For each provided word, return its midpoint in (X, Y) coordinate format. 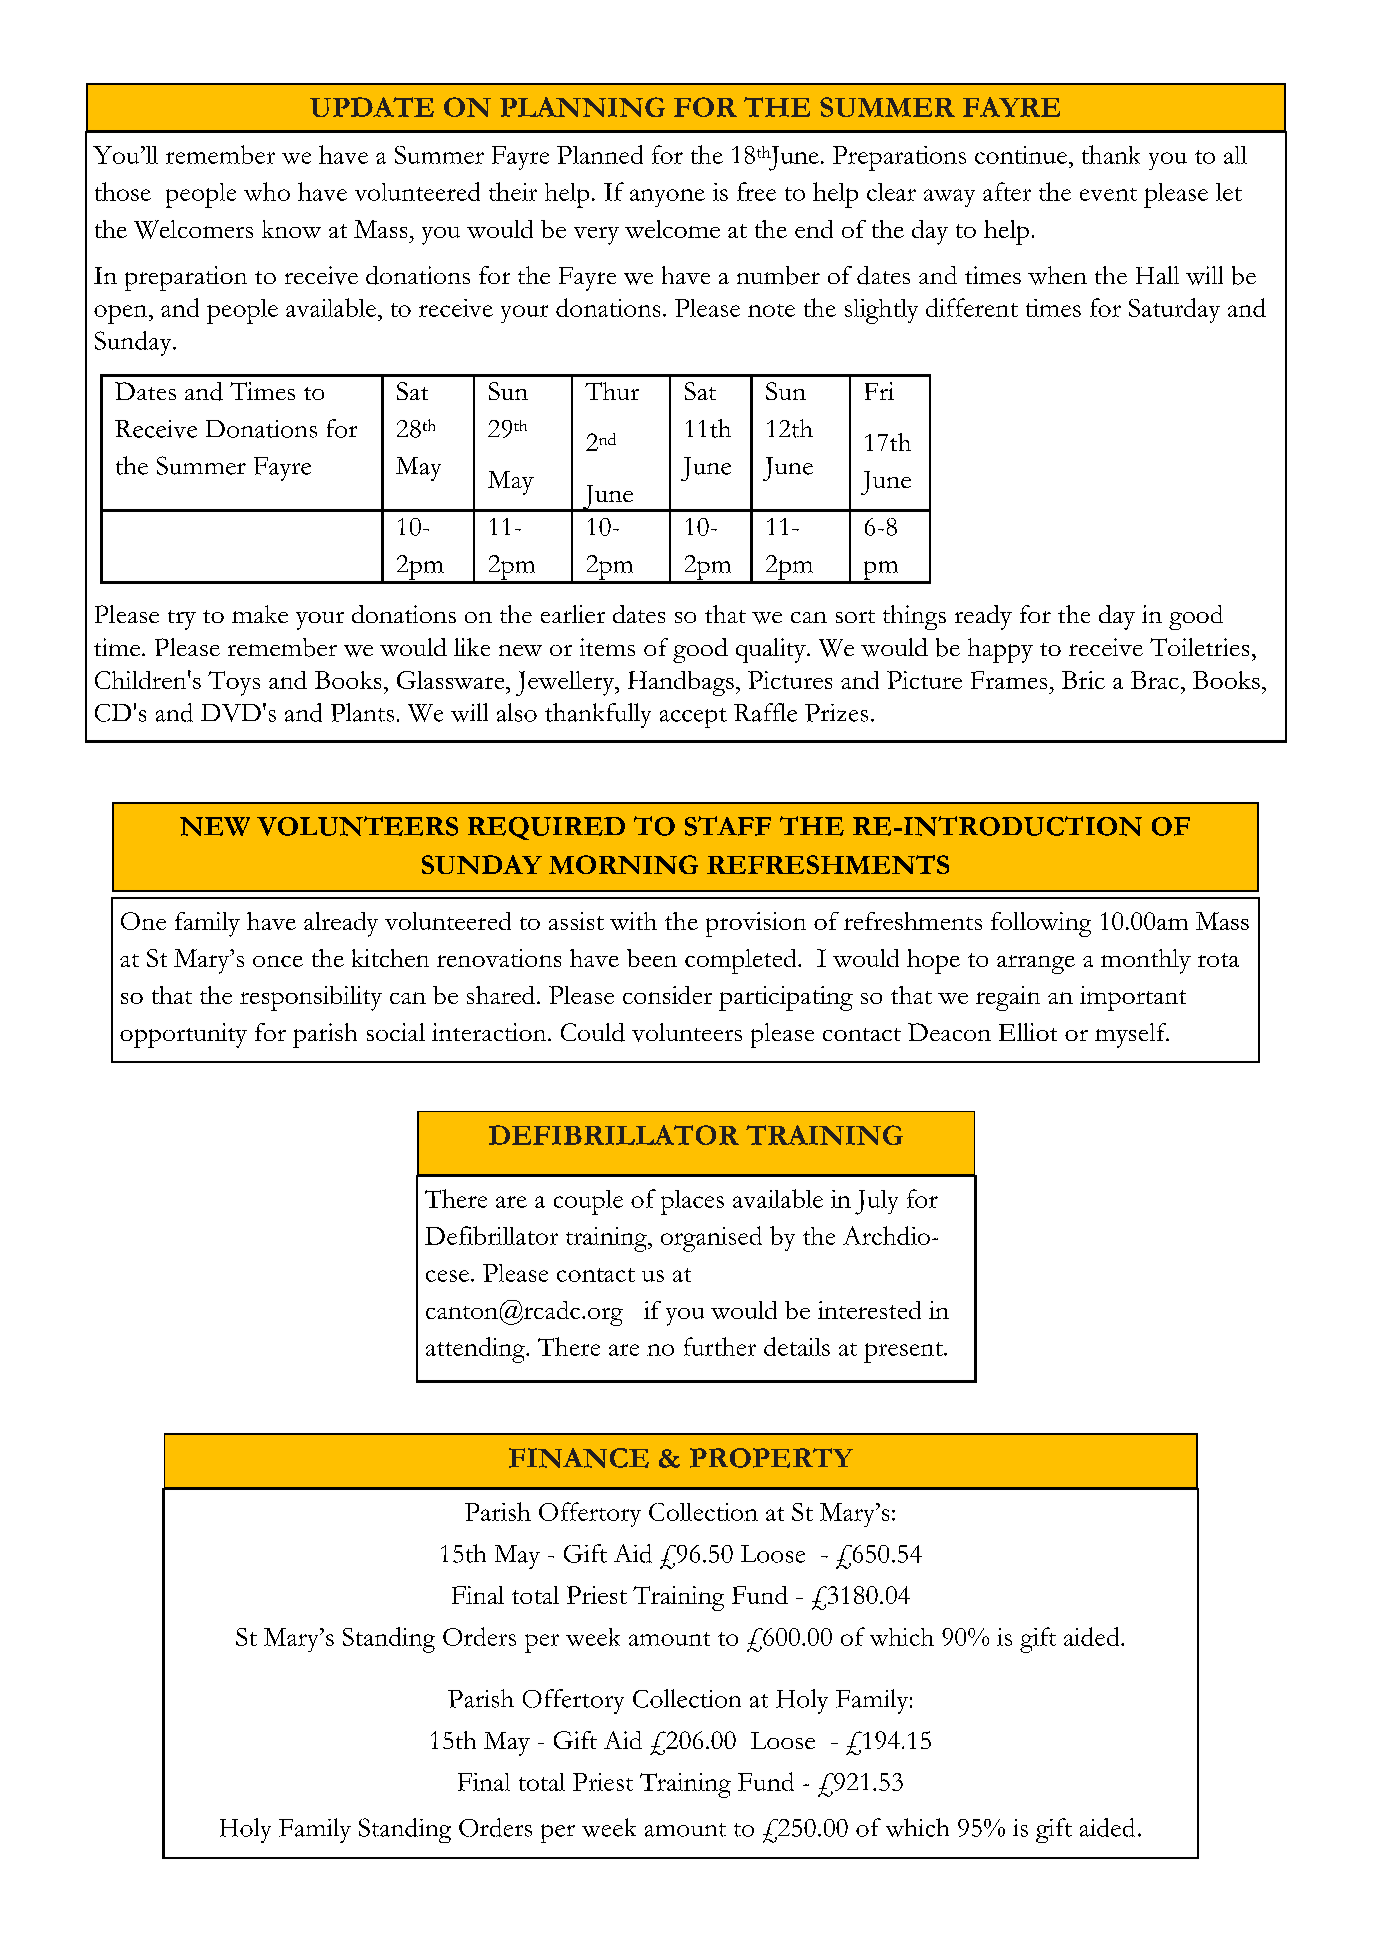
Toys (234, 683)
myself (1132, 1035)
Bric (1083, 680)
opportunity (183, 1035)
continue (1021, 155)
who (267, 191)
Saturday (1174, 310)
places (692, 1202)
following (1041, 924)
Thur (612, 391)
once (278, 961)
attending (476, 1350)
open (122, 314)
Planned (600, 154)
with (633, 921)
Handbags (681, 683)
